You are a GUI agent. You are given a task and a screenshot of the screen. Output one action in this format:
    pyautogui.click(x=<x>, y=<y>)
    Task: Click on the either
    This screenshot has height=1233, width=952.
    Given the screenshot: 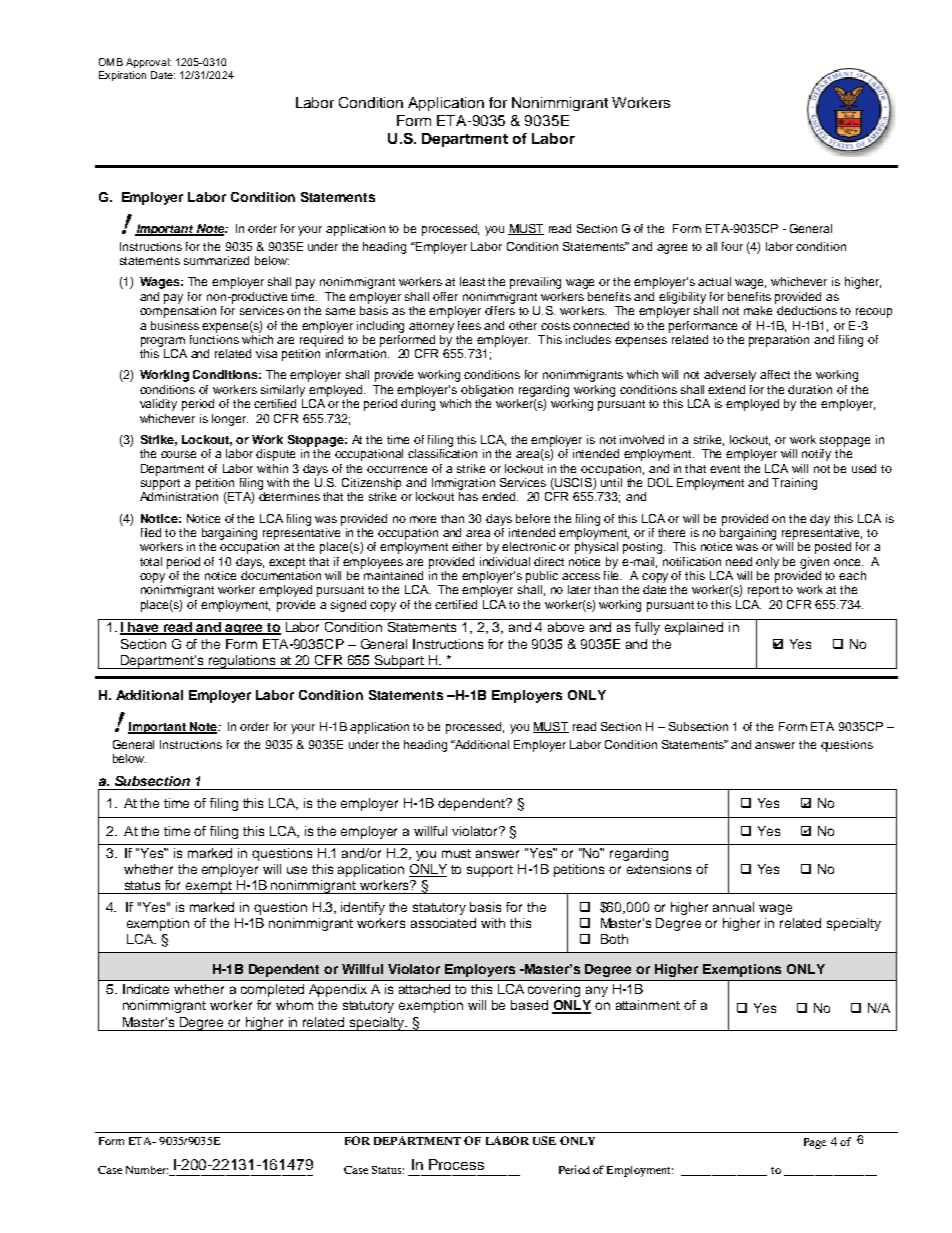 What is the action you would take?
    pyautogui.click(x=467, y=546)
